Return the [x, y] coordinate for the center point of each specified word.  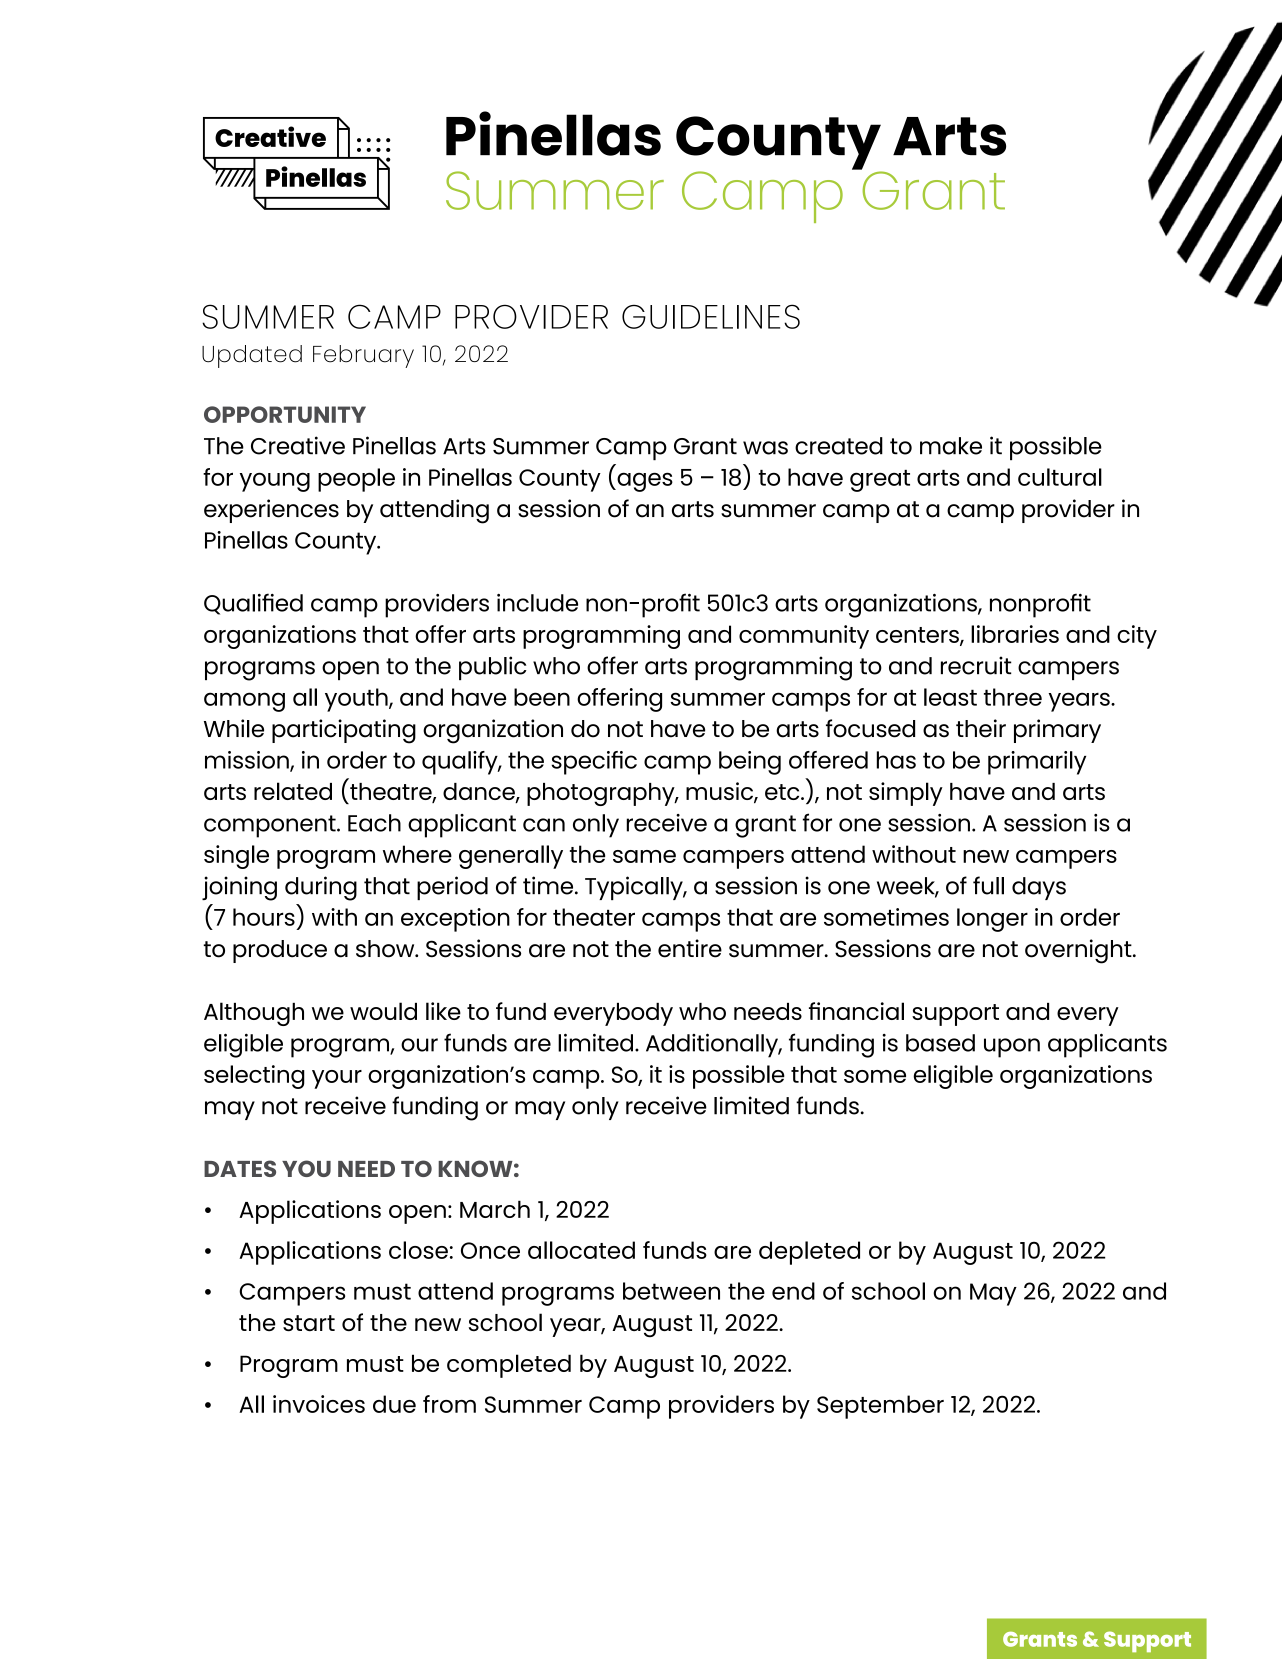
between [671, 1291]
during [321, 888]
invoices [319, 1404]
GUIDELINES [711, 316]
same [644, 856]
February [363, 356]
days [1039, 888]
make [951, 446]
